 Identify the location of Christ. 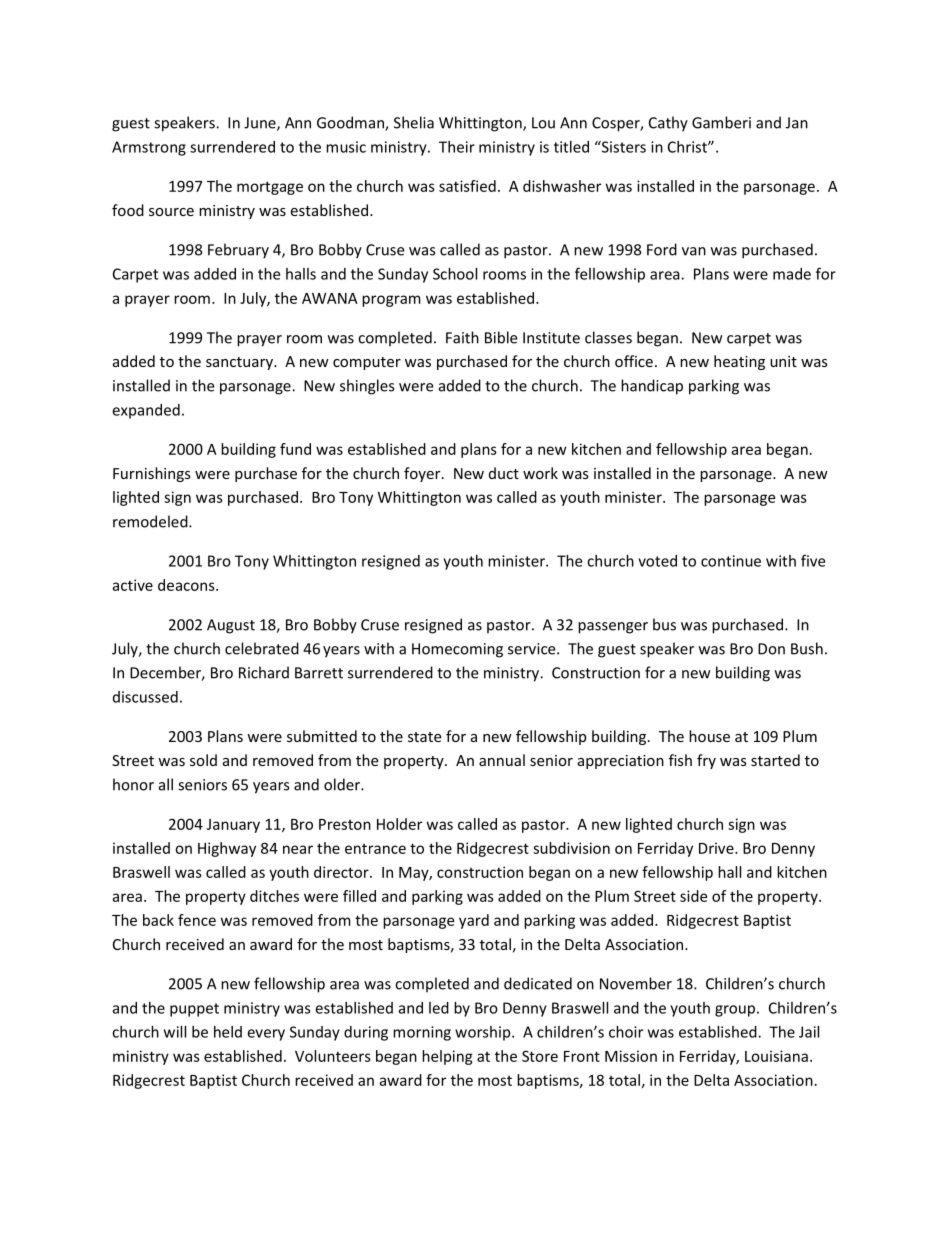
(688, 147).
